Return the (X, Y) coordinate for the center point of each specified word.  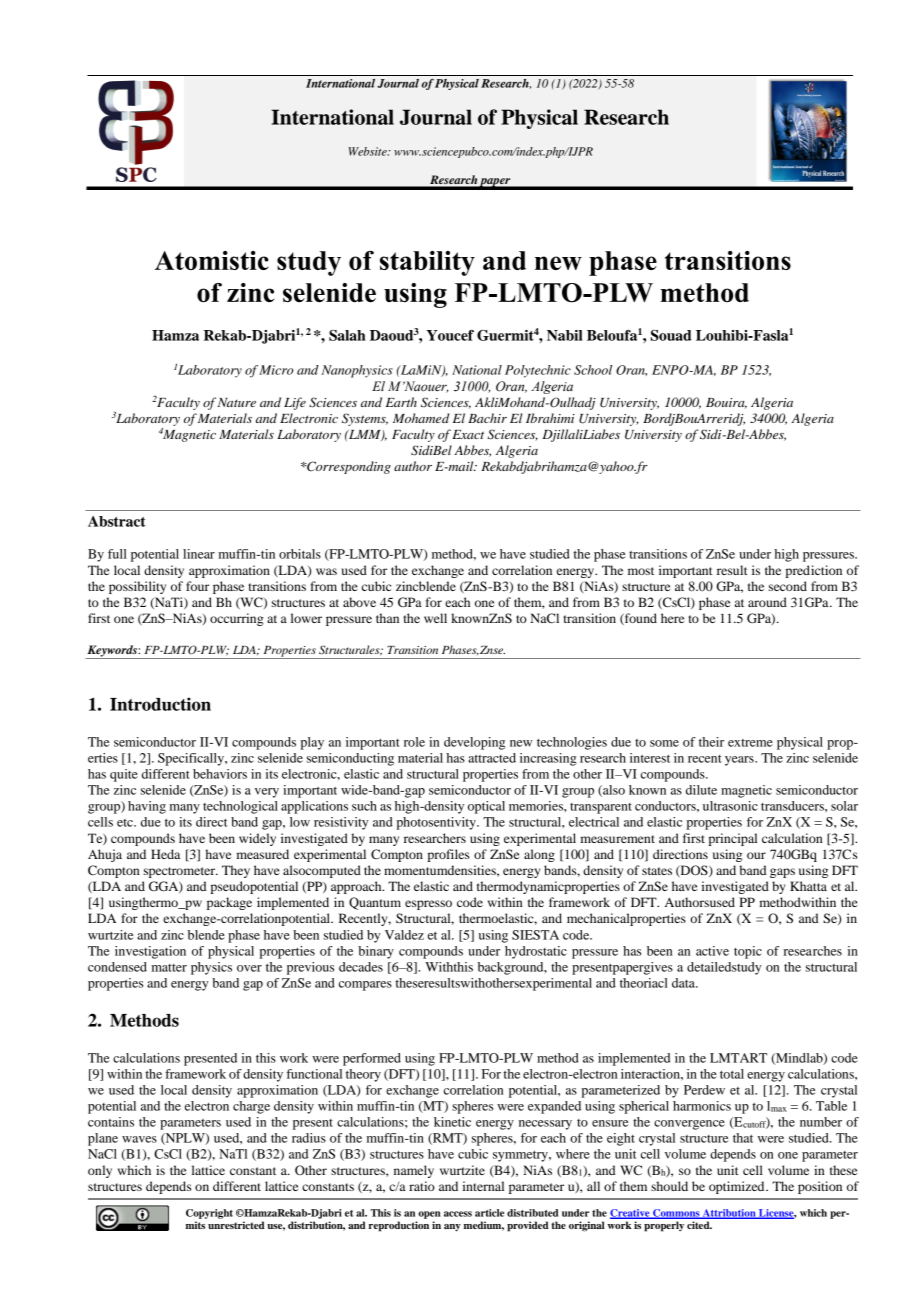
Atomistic (212, 260)
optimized (738, 1187)
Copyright (209, 1214)
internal (483, 1186)
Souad (671, 335)
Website (368, 151)
